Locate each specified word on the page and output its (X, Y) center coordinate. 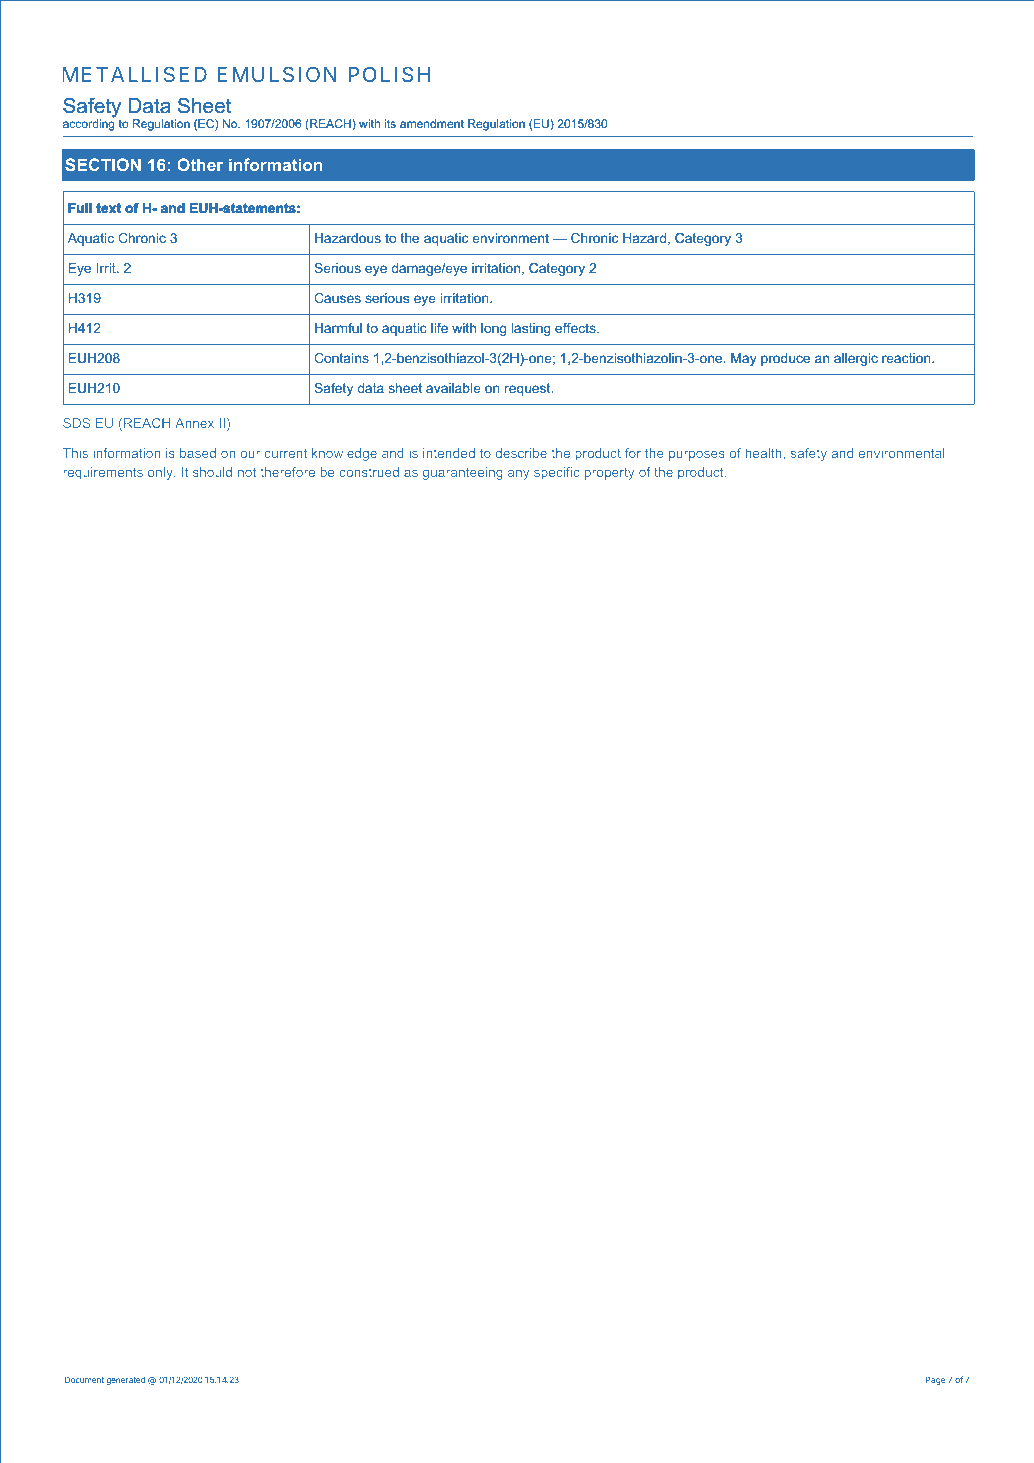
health (764, 453)
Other (200, 164)
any (518, 475)
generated (126, 1381)
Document (84, 1380)
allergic (856, 359)
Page (935, 1381)
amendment (432, 123)
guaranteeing (463, 473)
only (161, 473)
